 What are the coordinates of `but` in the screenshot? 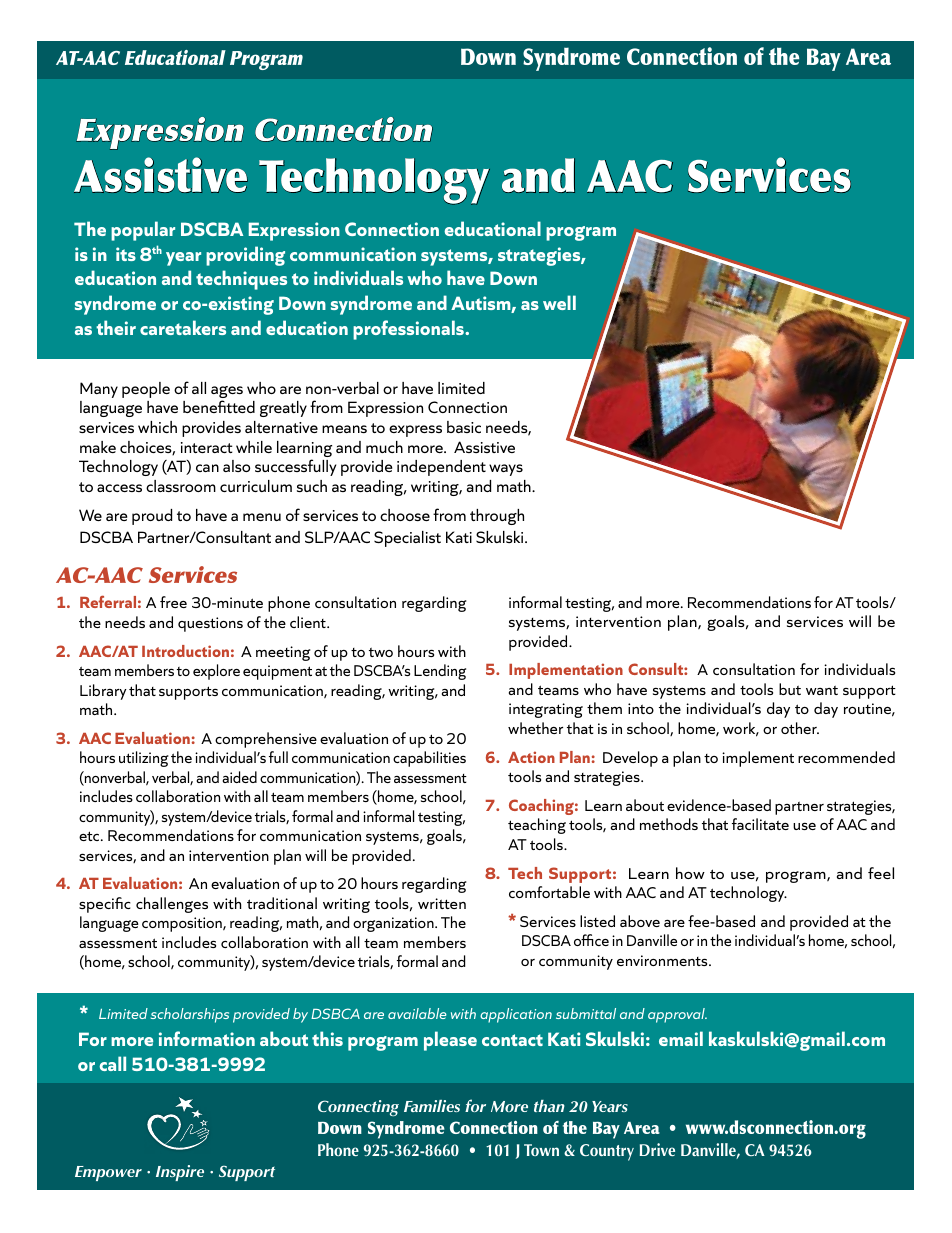 It's located at (790, 689).
